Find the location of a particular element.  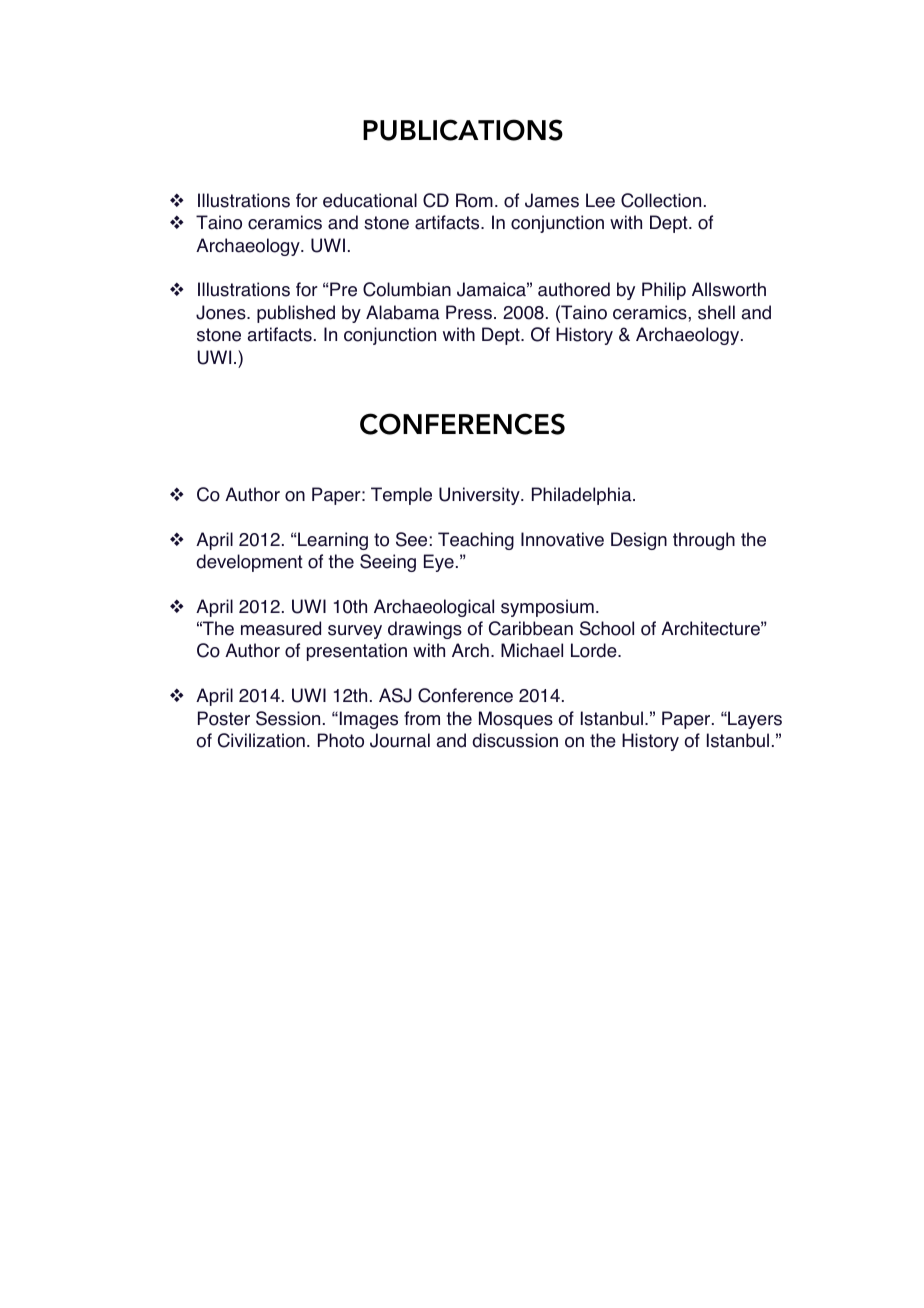

Philadelphia is located at coordinates (583, 496).
